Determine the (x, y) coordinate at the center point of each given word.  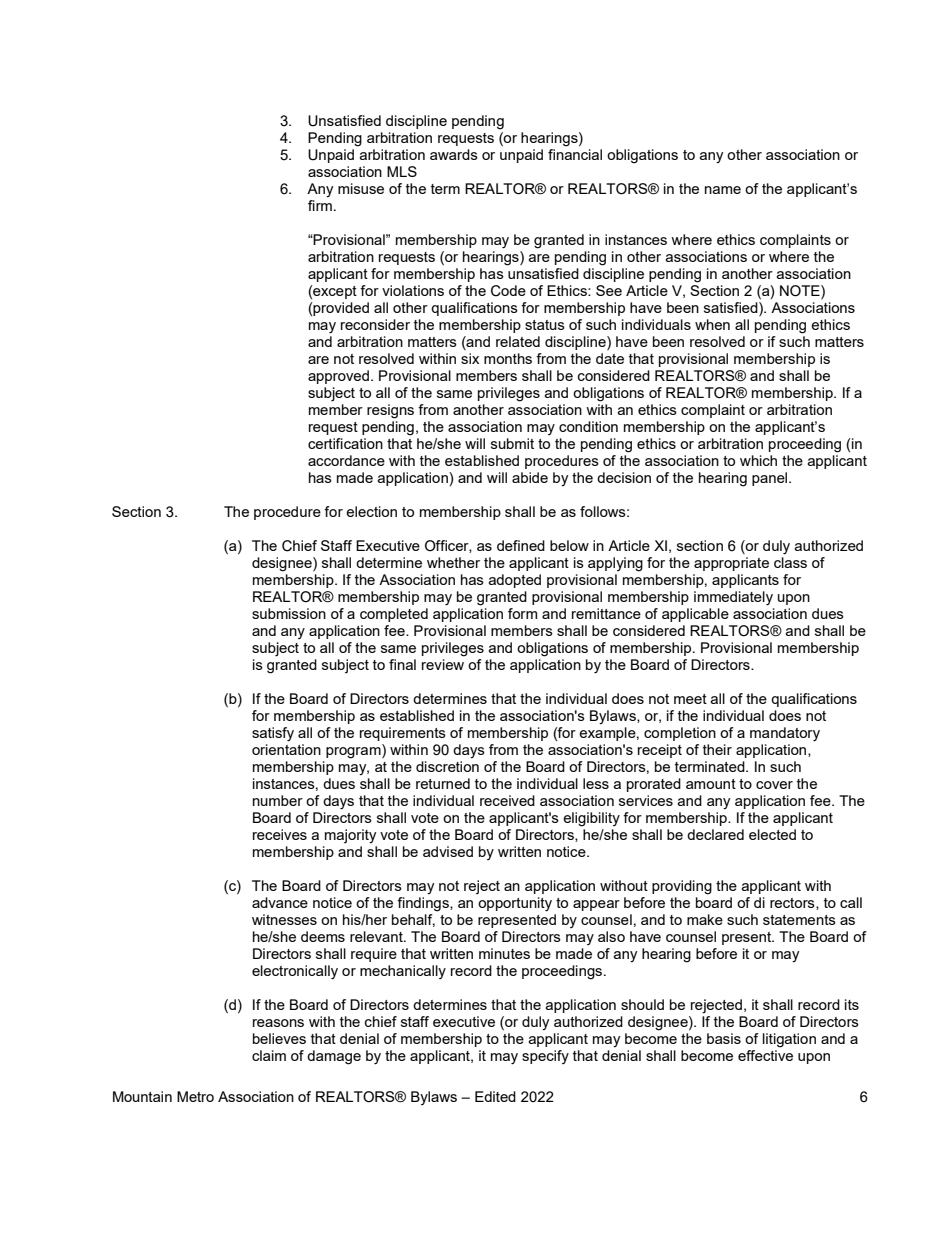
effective (765, 1055)
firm (320, 205)
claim (269, 1055)
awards (454, 154)
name (723, 190)
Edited (495, 1096)
